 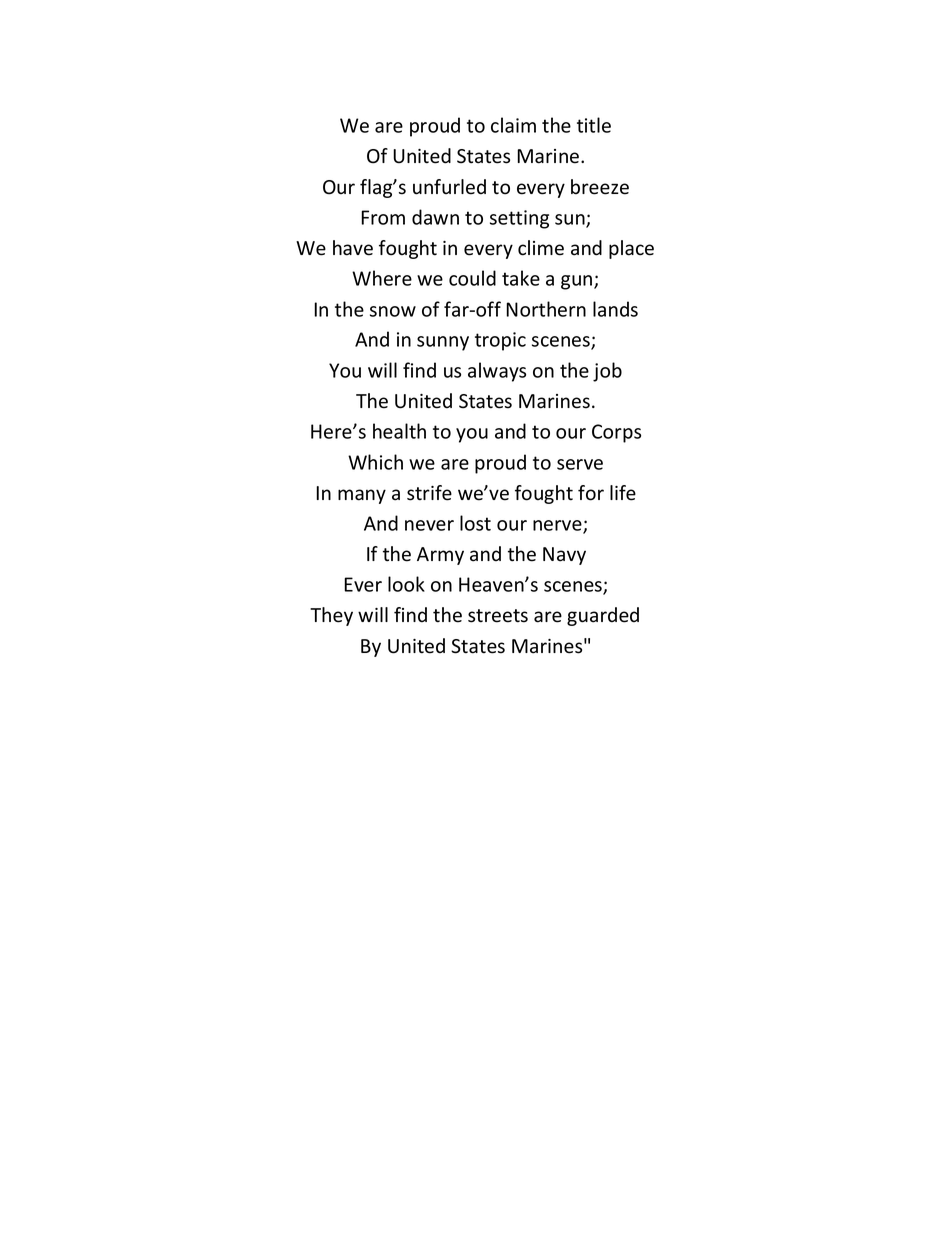 What do you see at coordinates (331, 616) in the screenshot?
I see `They` at bounding box center [331, 616].
